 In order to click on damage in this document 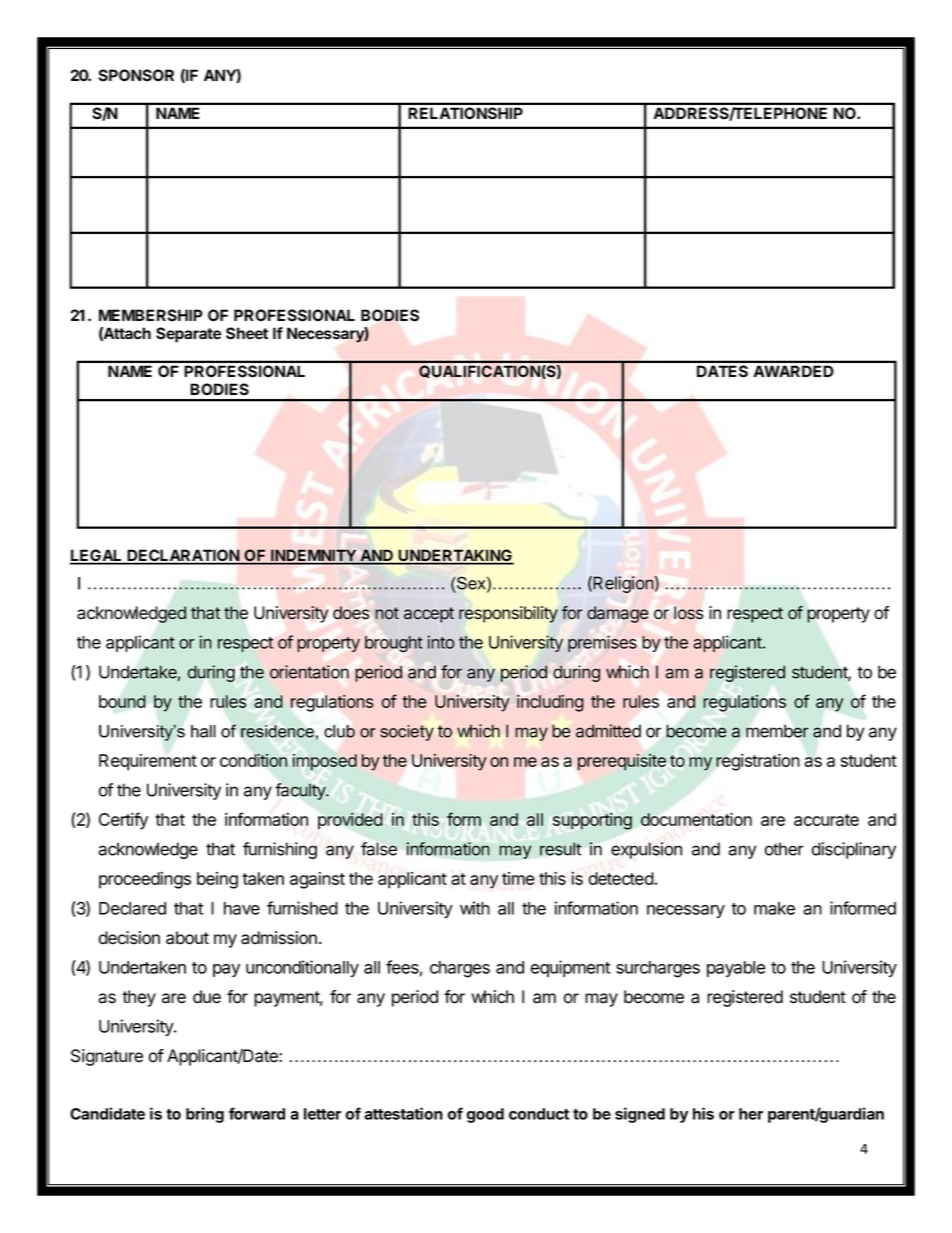, I will do `click(617, 614)`.
